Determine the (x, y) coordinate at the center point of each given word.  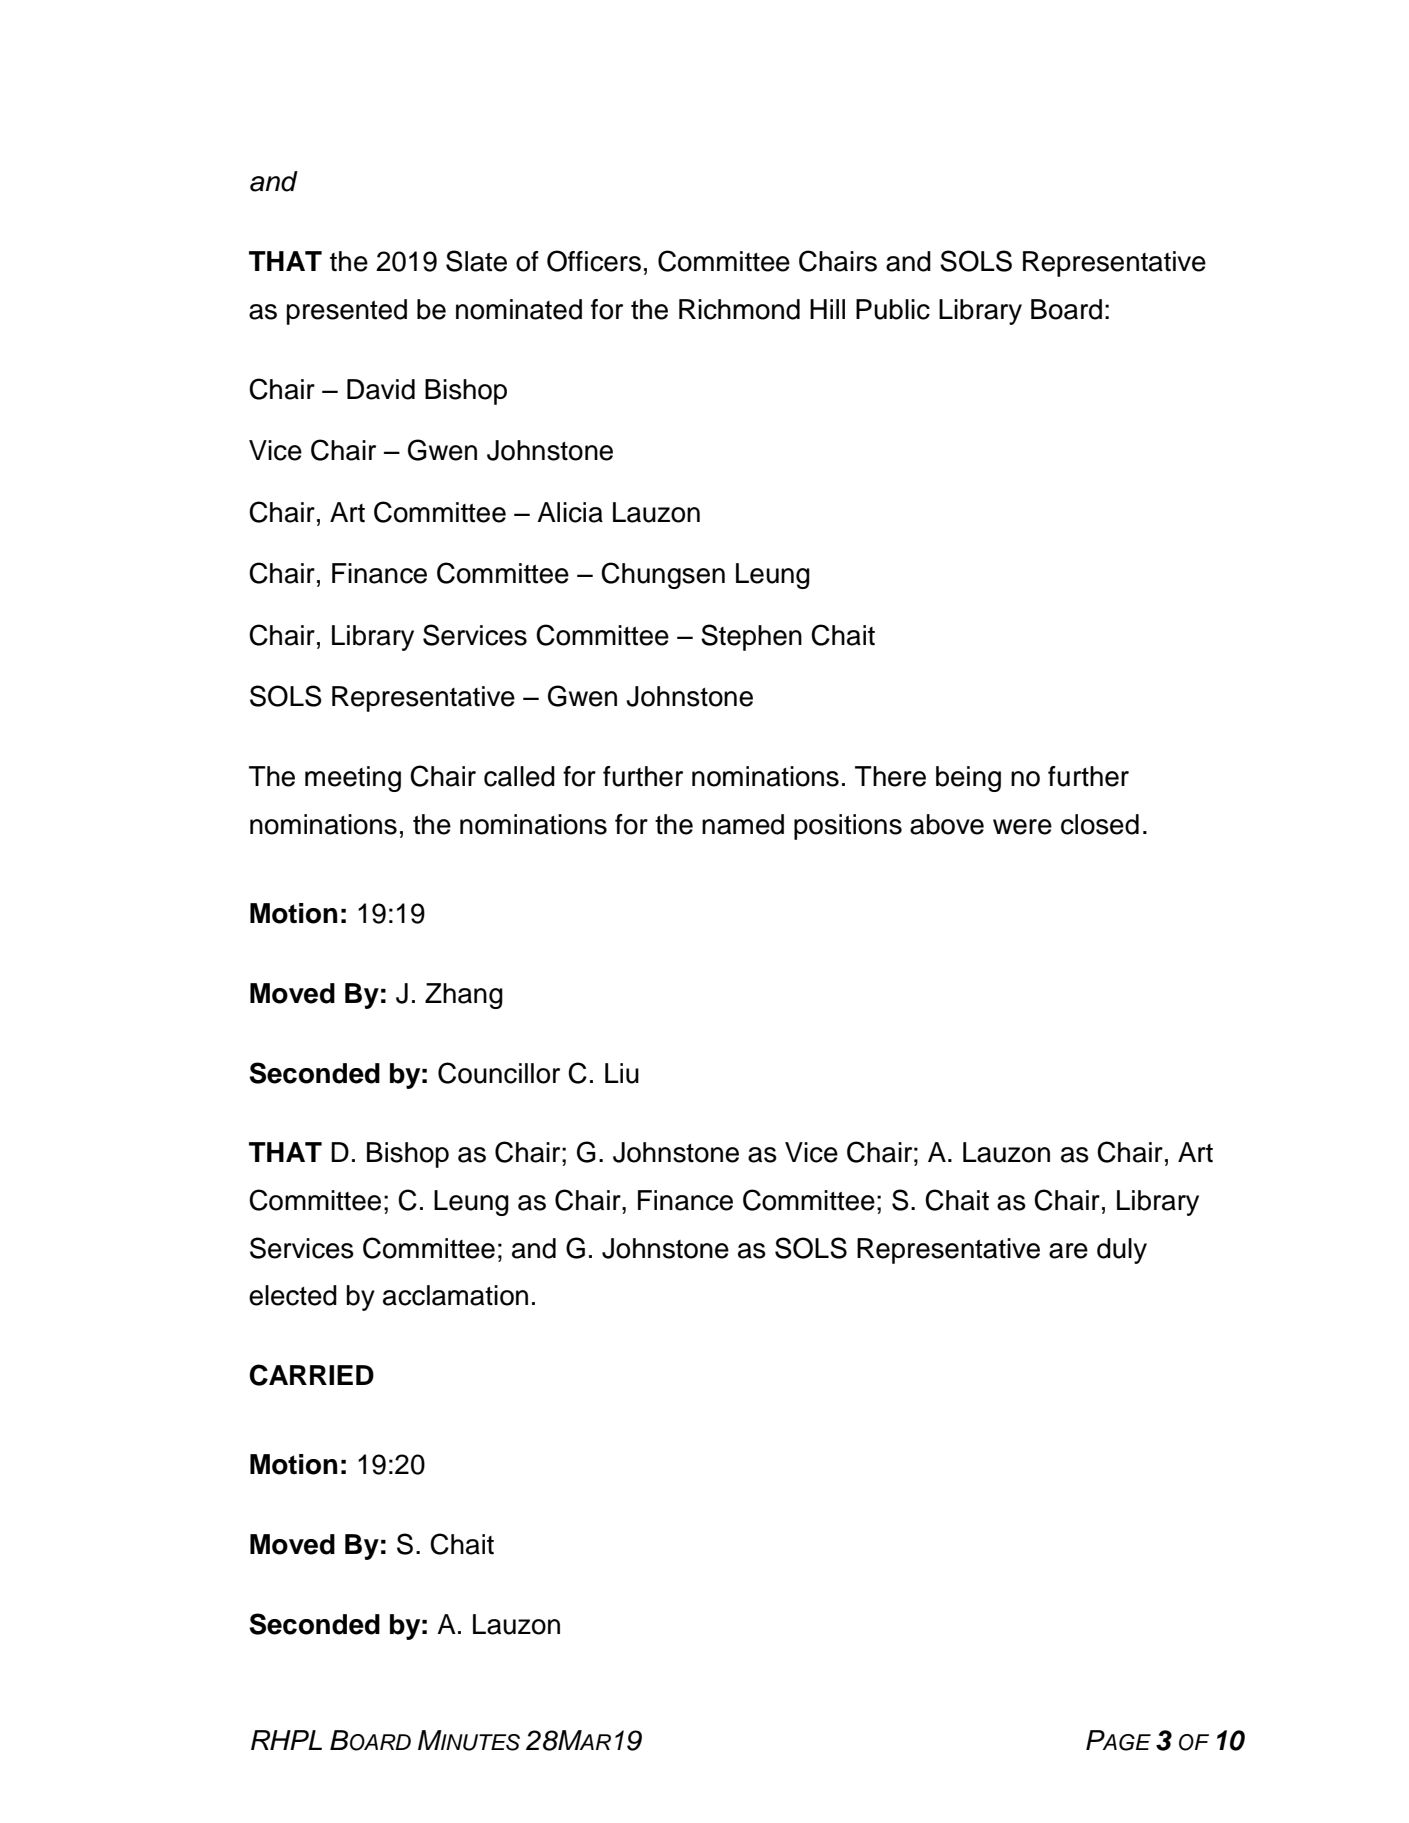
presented (347, 312)
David (381, 389)
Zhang (464, 996)
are (1068, 1251)
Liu (622, 1073)
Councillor (499, 1073)
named (743, 824)
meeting (353, 779)
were (1022, 827)
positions (848, 827)
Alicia (570, 512)
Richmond (739, 309)
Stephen (751, 637)
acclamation (455, 1295)
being (968, 779)
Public (893, 309)
